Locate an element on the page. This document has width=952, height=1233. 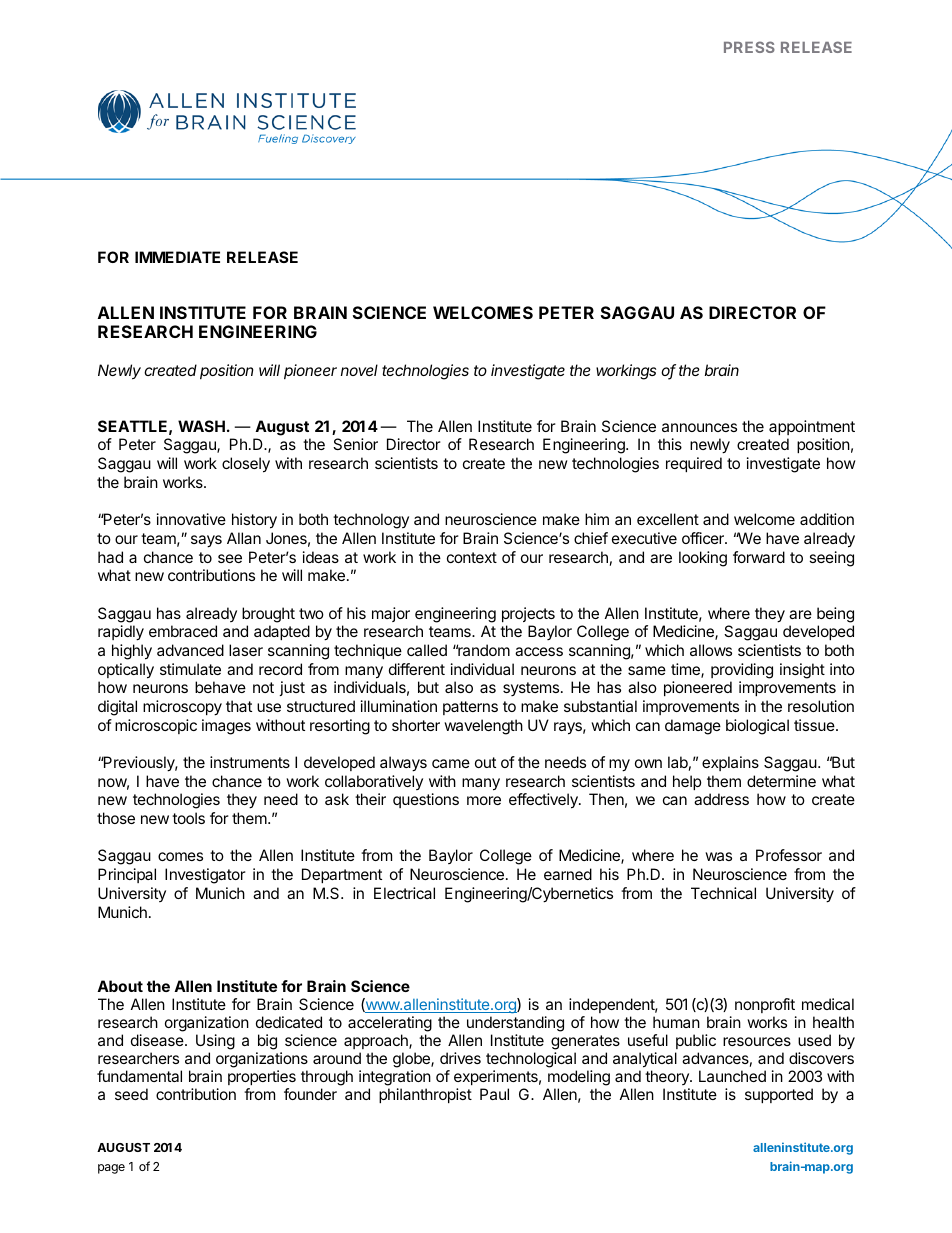
IMMEDIATE is located at coordinates (177, 257).
